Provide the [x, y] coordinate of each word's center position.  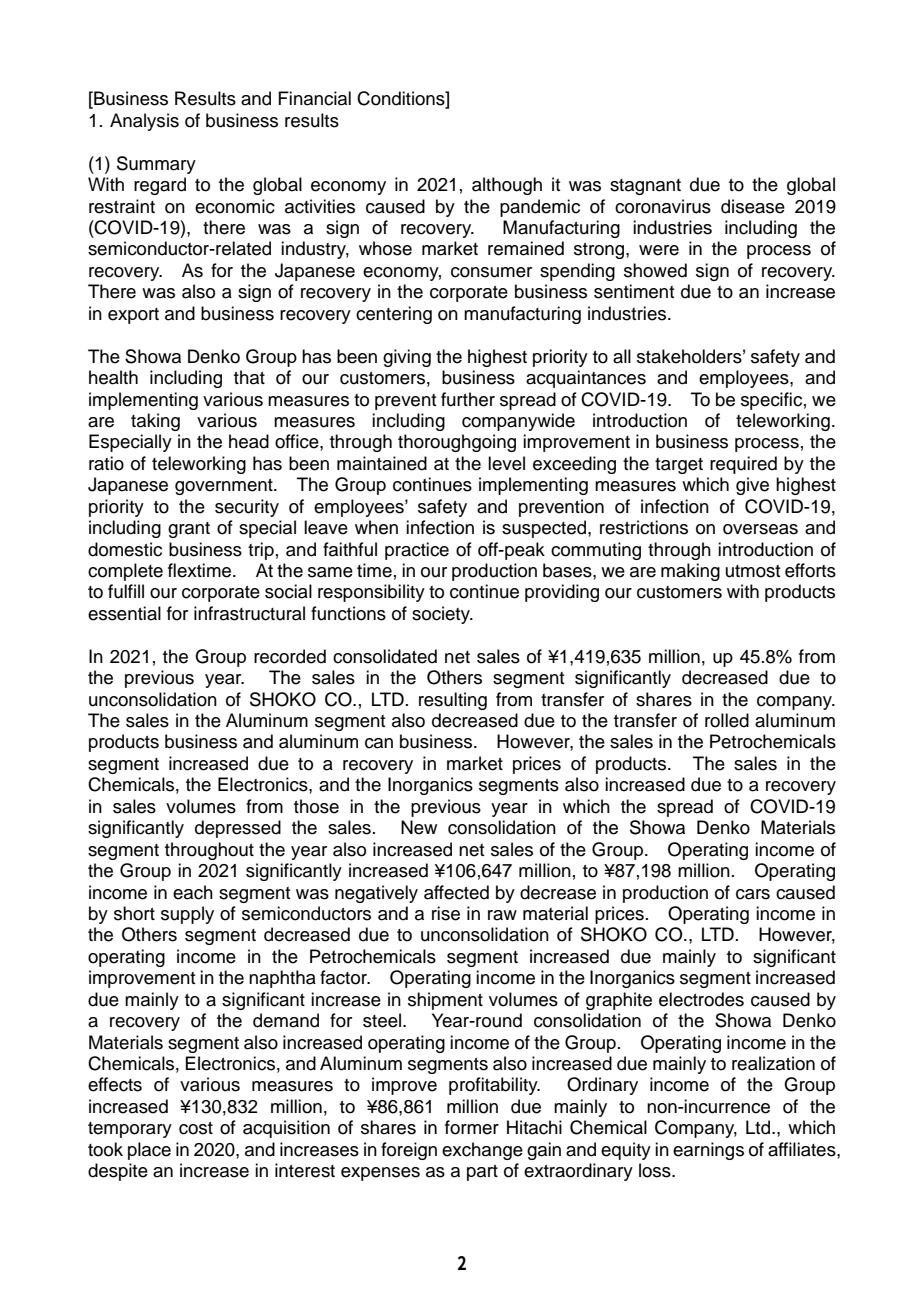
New [419, 827]
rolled [727, 720]
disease [753, 206]
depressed [238, 829]
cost [196, 1128]
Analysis [144, 122]
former [472, 1127]
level [506, 463]
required [743, 465]
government [225, 487]
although [507, 186]
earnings [708, 1151]
